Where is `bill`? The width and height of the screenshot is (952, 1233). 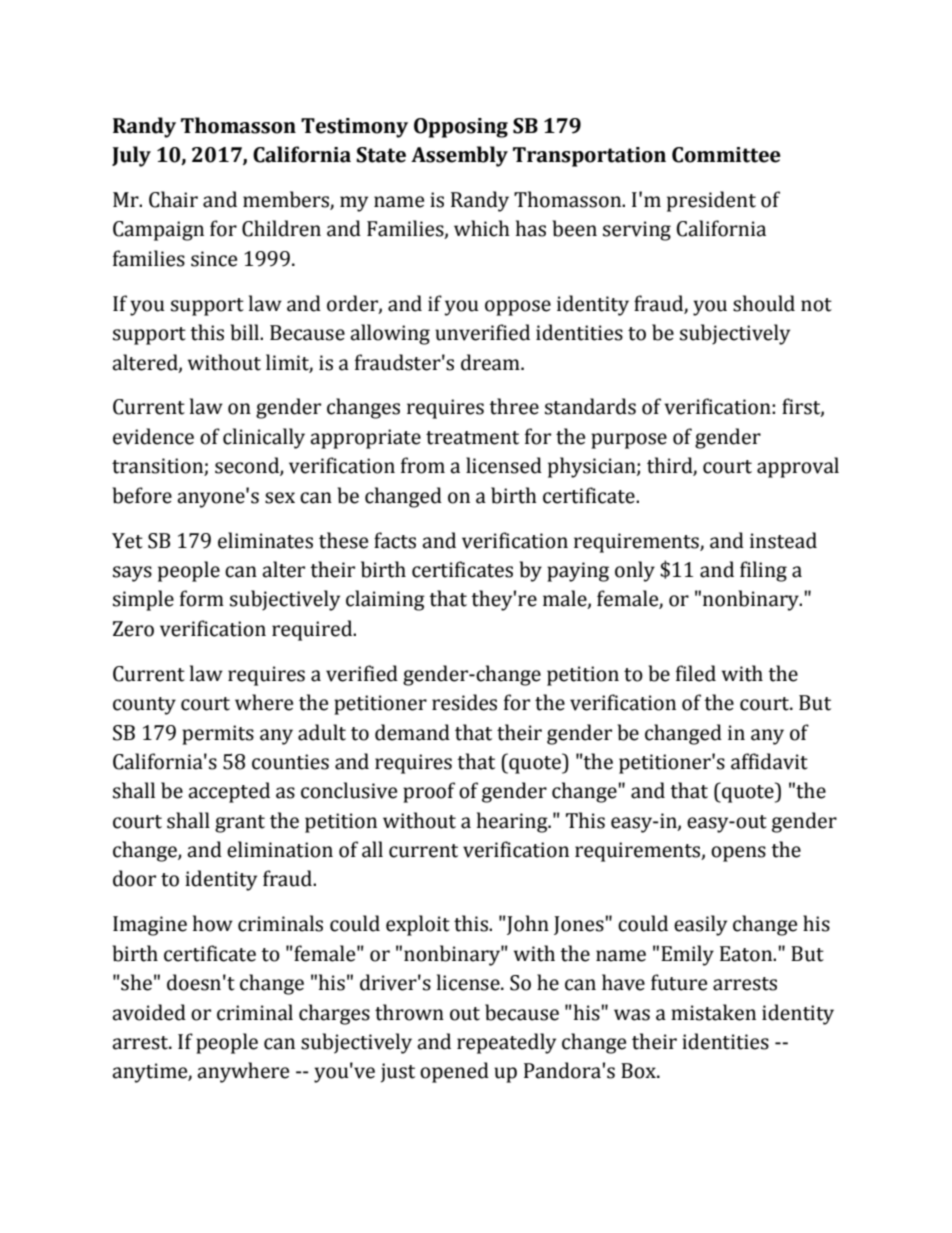
bill is located at coordinates (245, 332).
